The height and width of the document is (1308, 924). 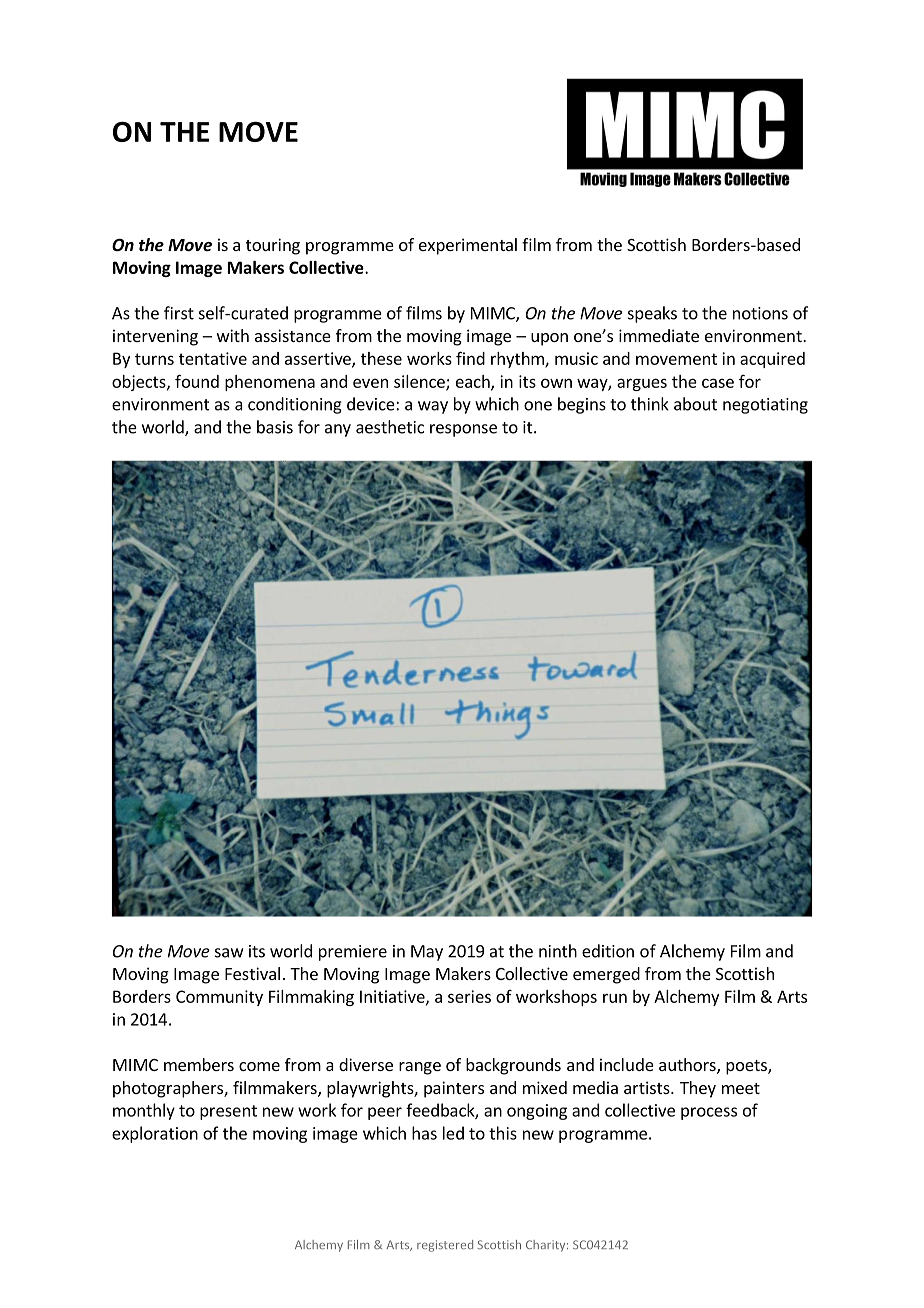 I want to click on saw, so click(x=229, y=953).
